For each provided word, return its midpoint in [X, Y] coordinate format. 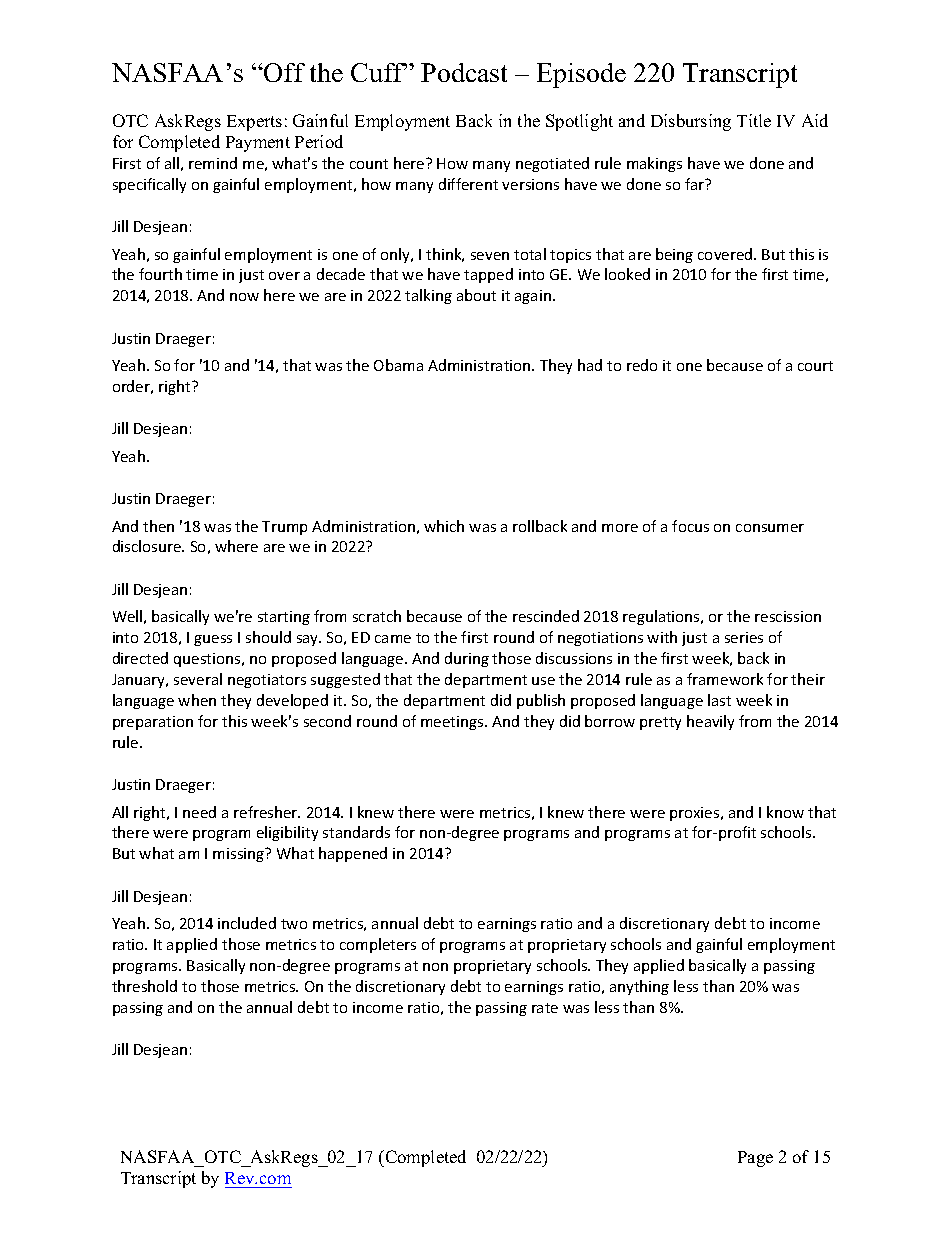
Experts [254, 123]
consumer [770, 528]
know [785, 812]
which [444, 526]
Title [754, 120]
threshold [144, 986]
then [158, 526]
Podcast [464, 72]
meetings [453, 723]
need [199, 812]
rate [545, 1008]
